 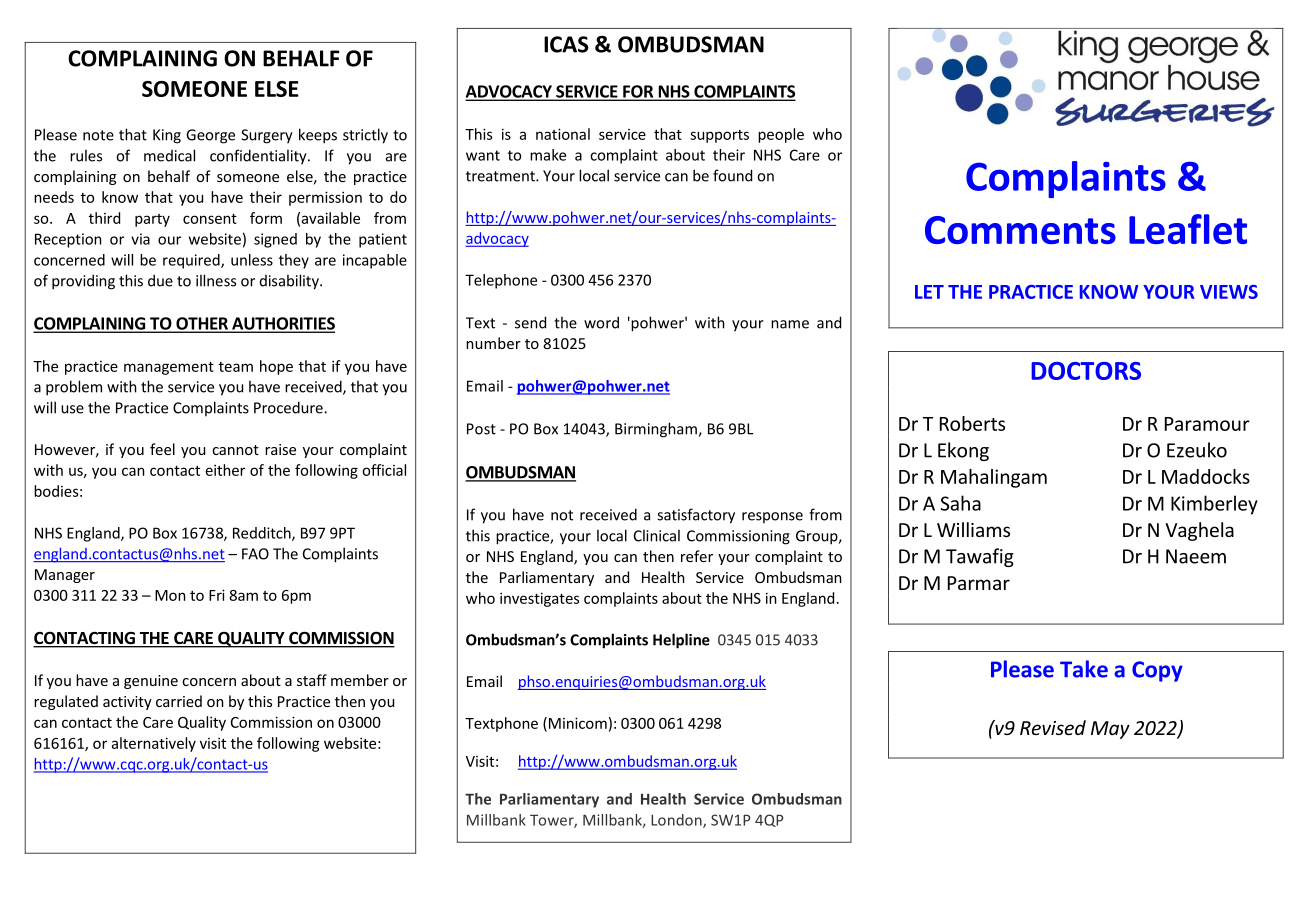 What do you see at coordinates (255, 554) in the document?
I see `FAO` at bounding box center [255, 554].
